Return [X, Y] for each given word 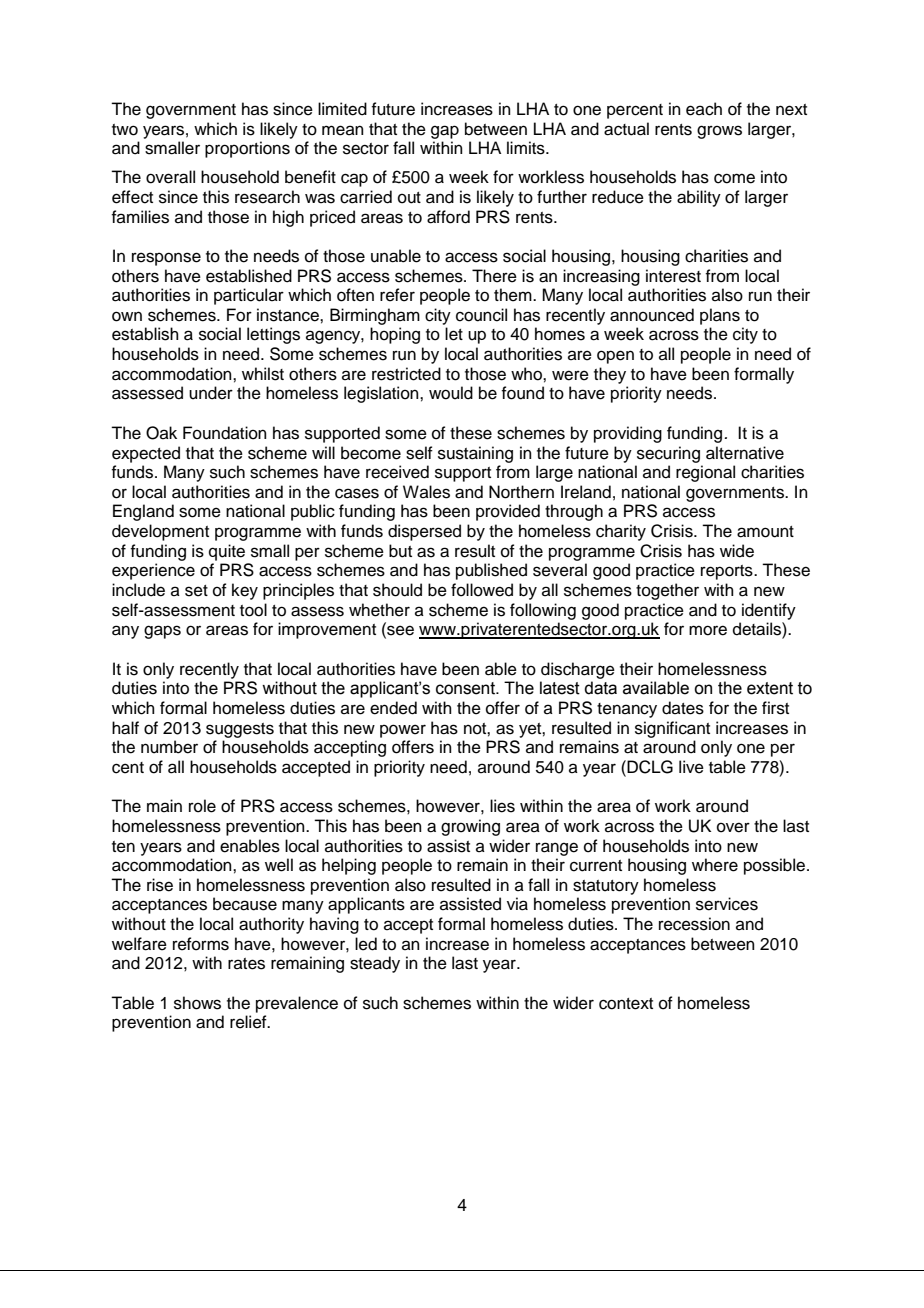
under [211, 393]
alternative [745, 453]
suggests [240, 730]
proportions [247, 149]
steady [375, 964]
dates [683, 708]
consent [467, 688]
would [451, 393]
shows [197, 1003]
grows [719, 132]
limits [527, 148]
